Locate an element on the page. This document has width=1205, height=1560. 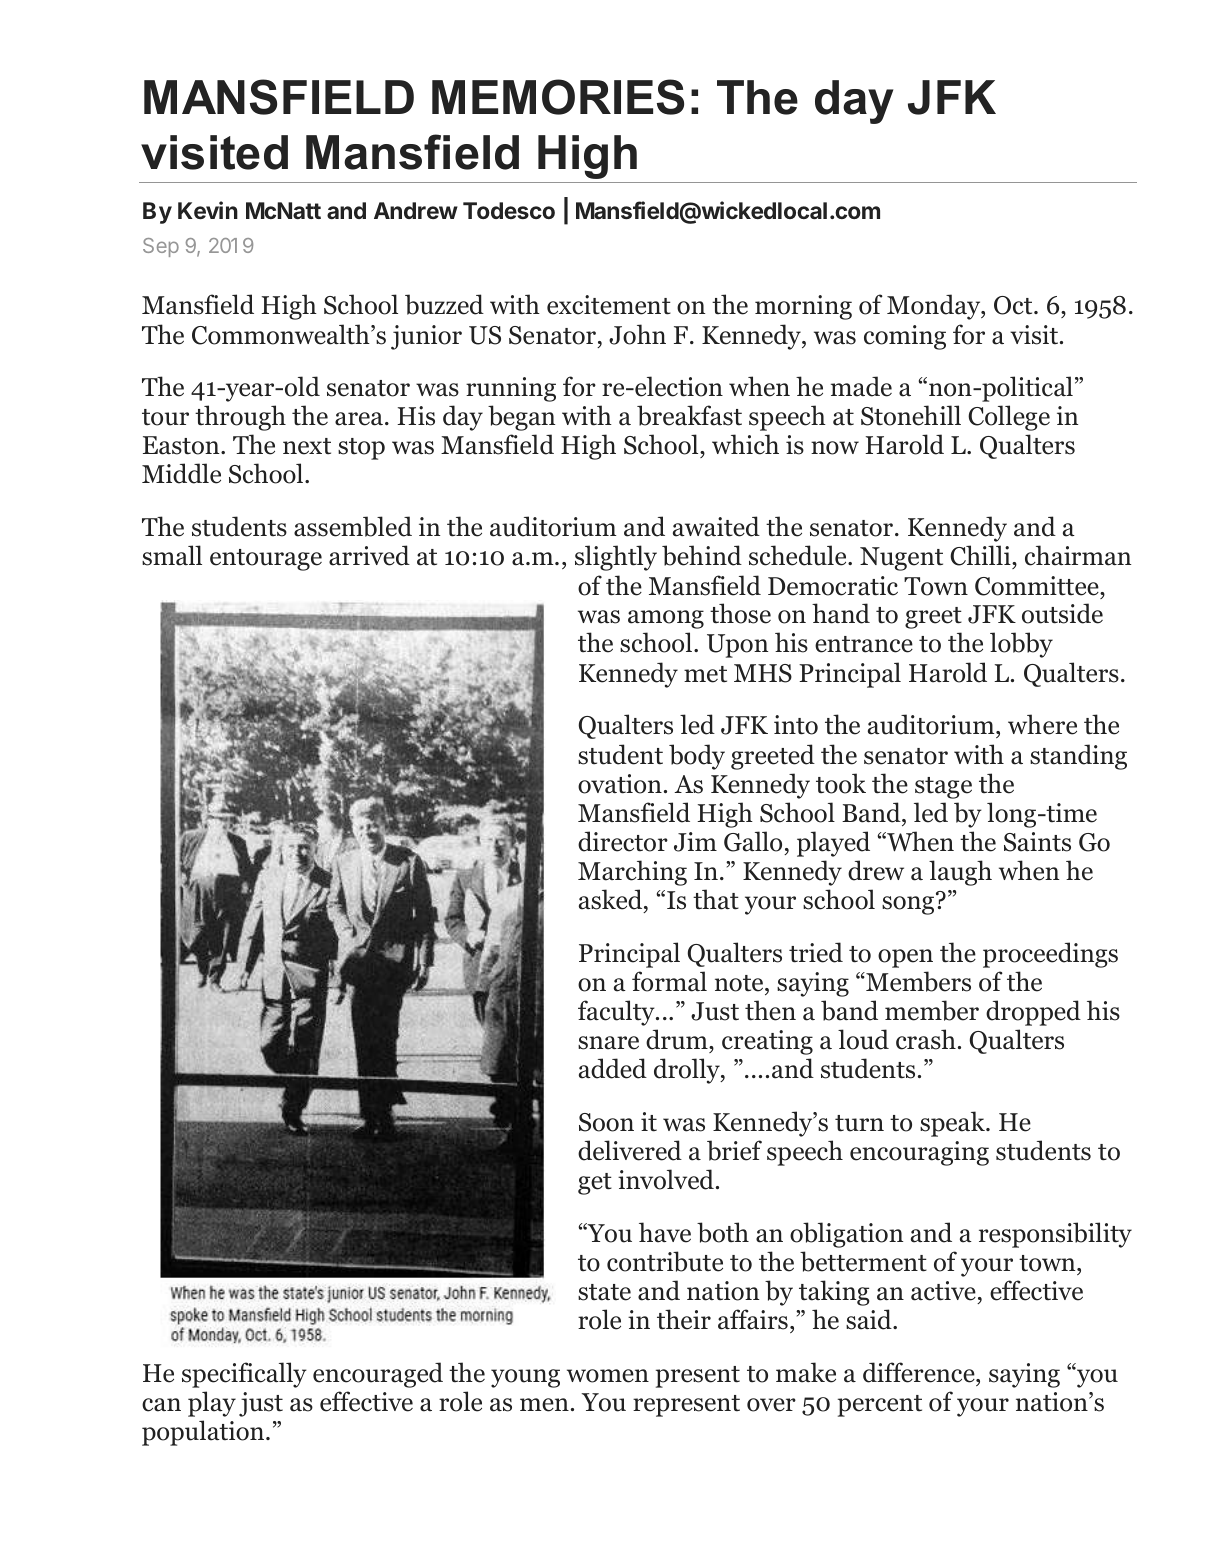
women is located at coordinates (608, 1376).
